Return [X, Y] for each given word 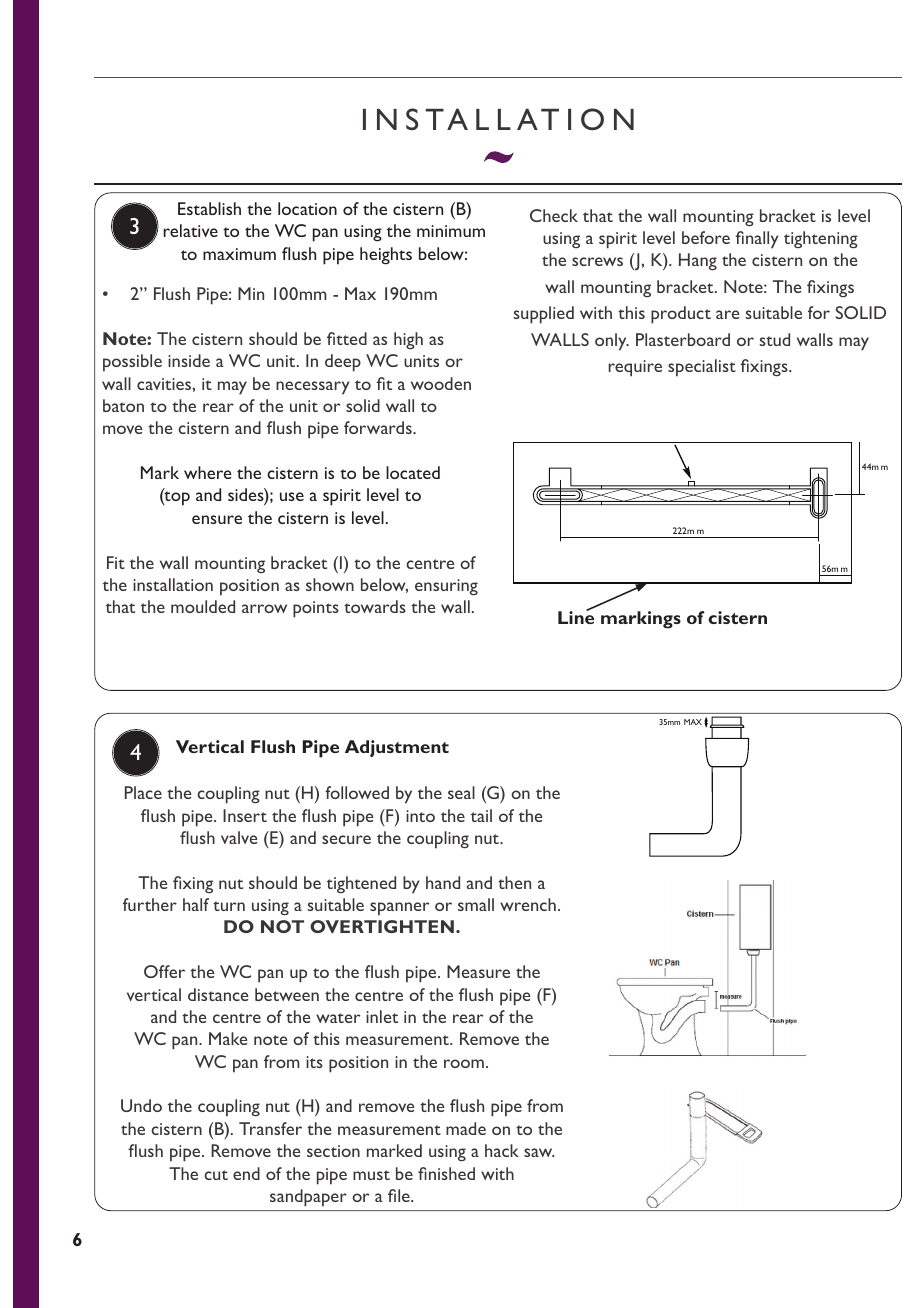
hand [443, 882]
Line [576, 616]
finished [446, 1173]
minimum [451, 231]
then [514, 882]
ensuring [446, 587]
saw [539, 1152]
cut [216, 1175]
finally [757, 240]
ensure [217, 519]
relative [190, 230]
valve [239, 837]
